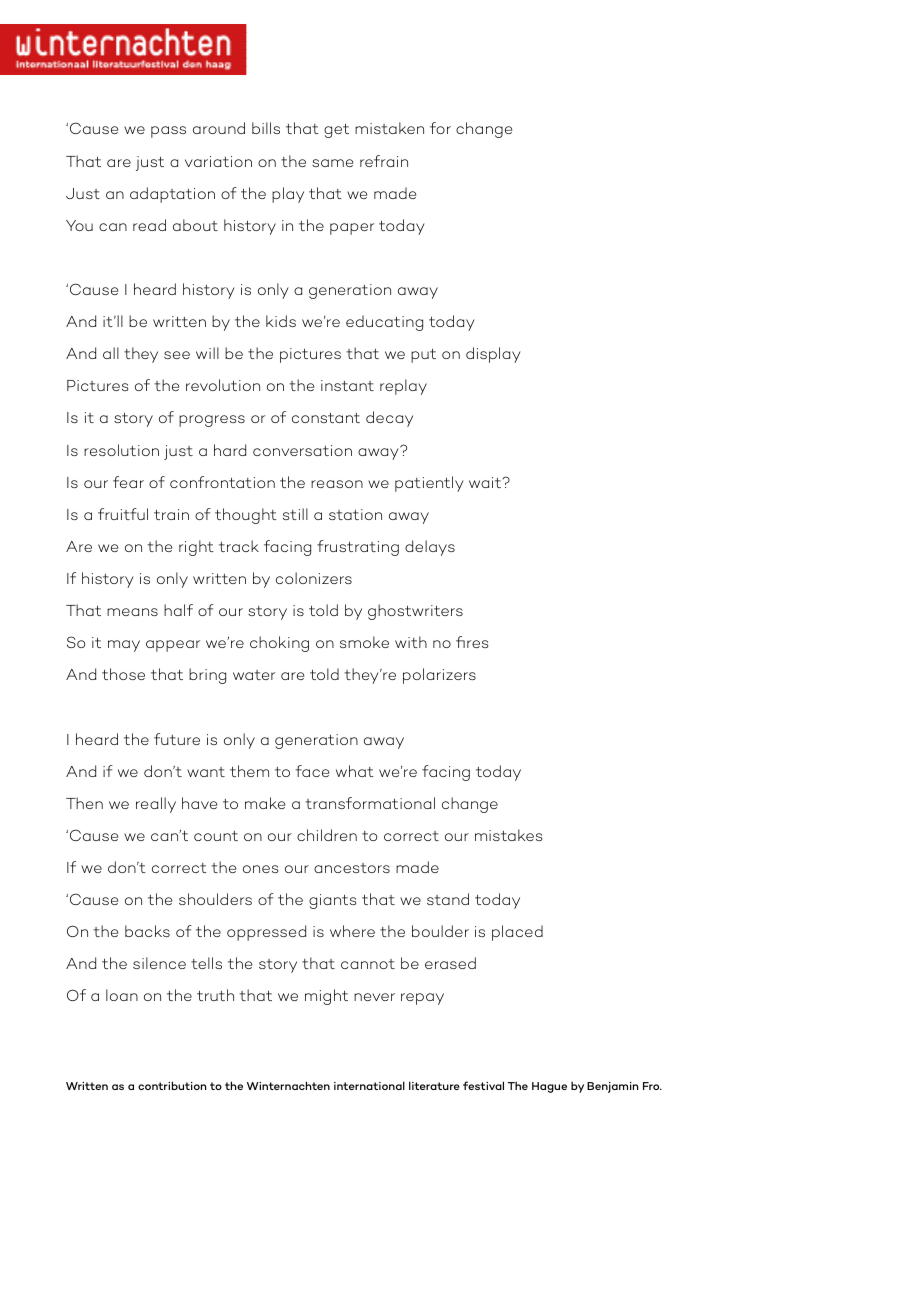 The height and width of the screenshot is (1308, 924). I want to click on Hague, so click(549, 1087).
